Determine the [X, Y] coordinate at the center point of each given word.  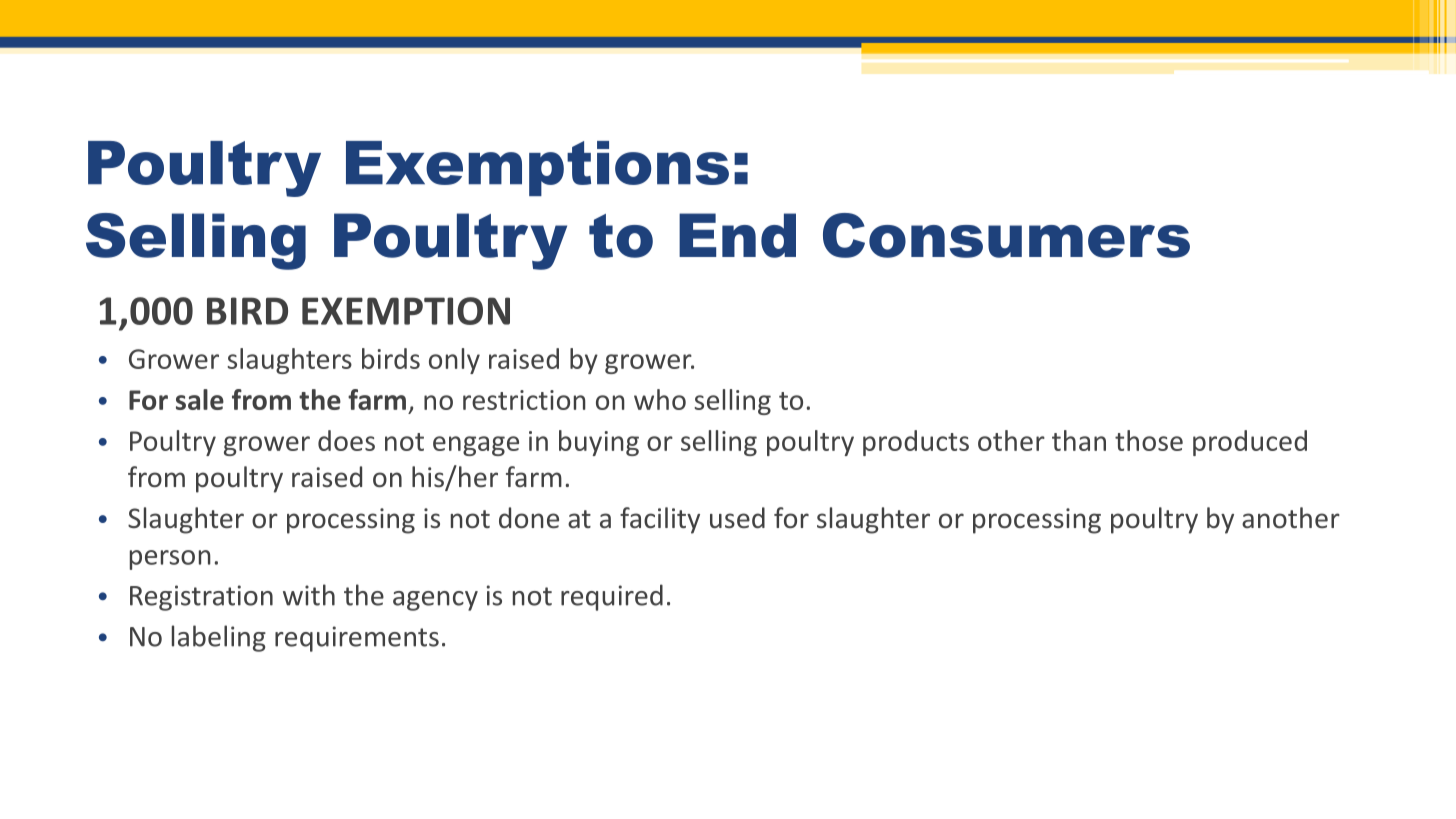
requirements [357, 639]
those [1149, 440]
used [737, 518]
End [737, 235]
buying [599, 443]
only [454, 361]
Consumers [1006, 235]
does [346, 440]
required [612, 597]
